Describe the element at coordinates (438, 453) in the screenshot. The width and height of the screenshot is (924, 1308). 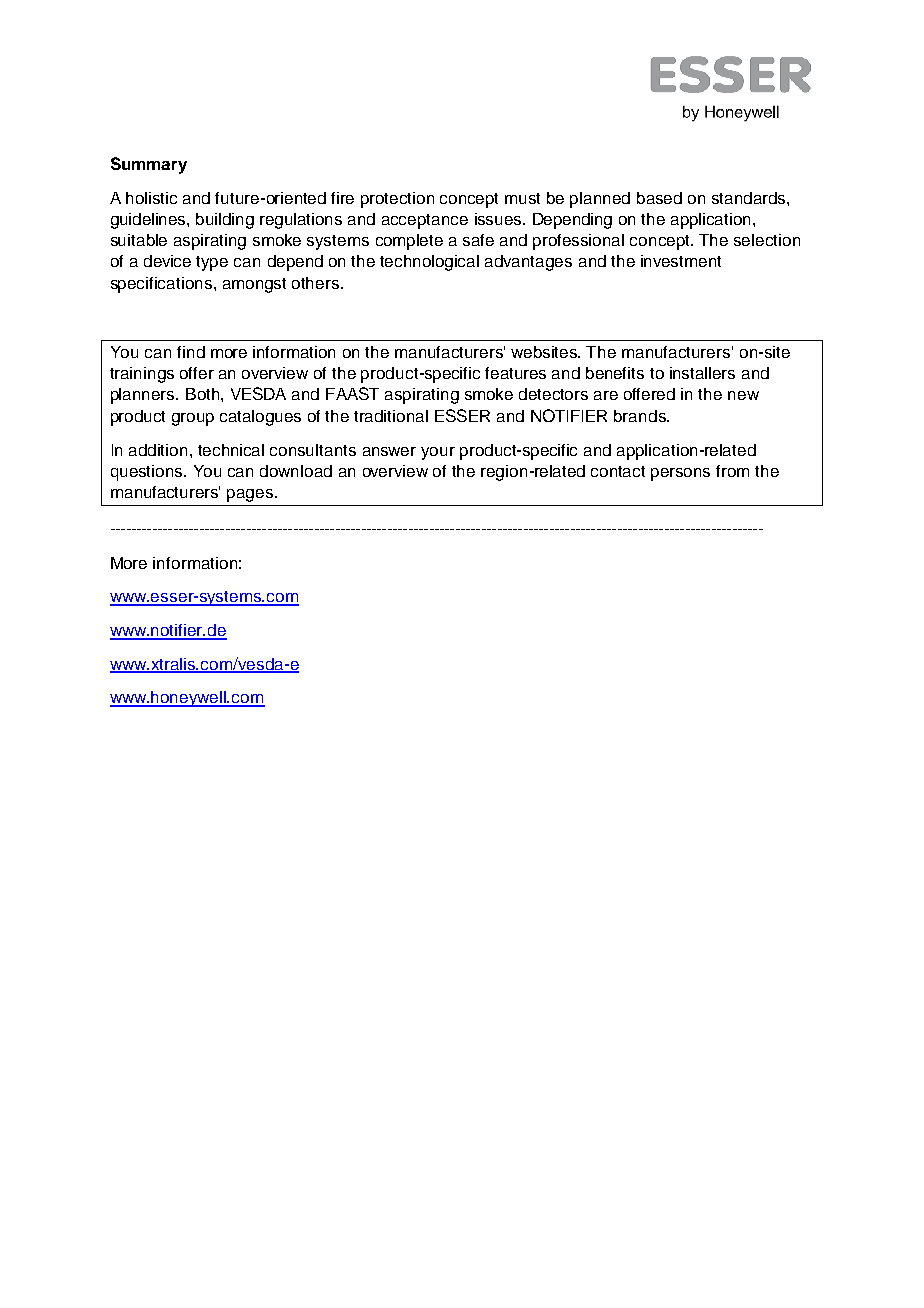
I see `your` at that location.
